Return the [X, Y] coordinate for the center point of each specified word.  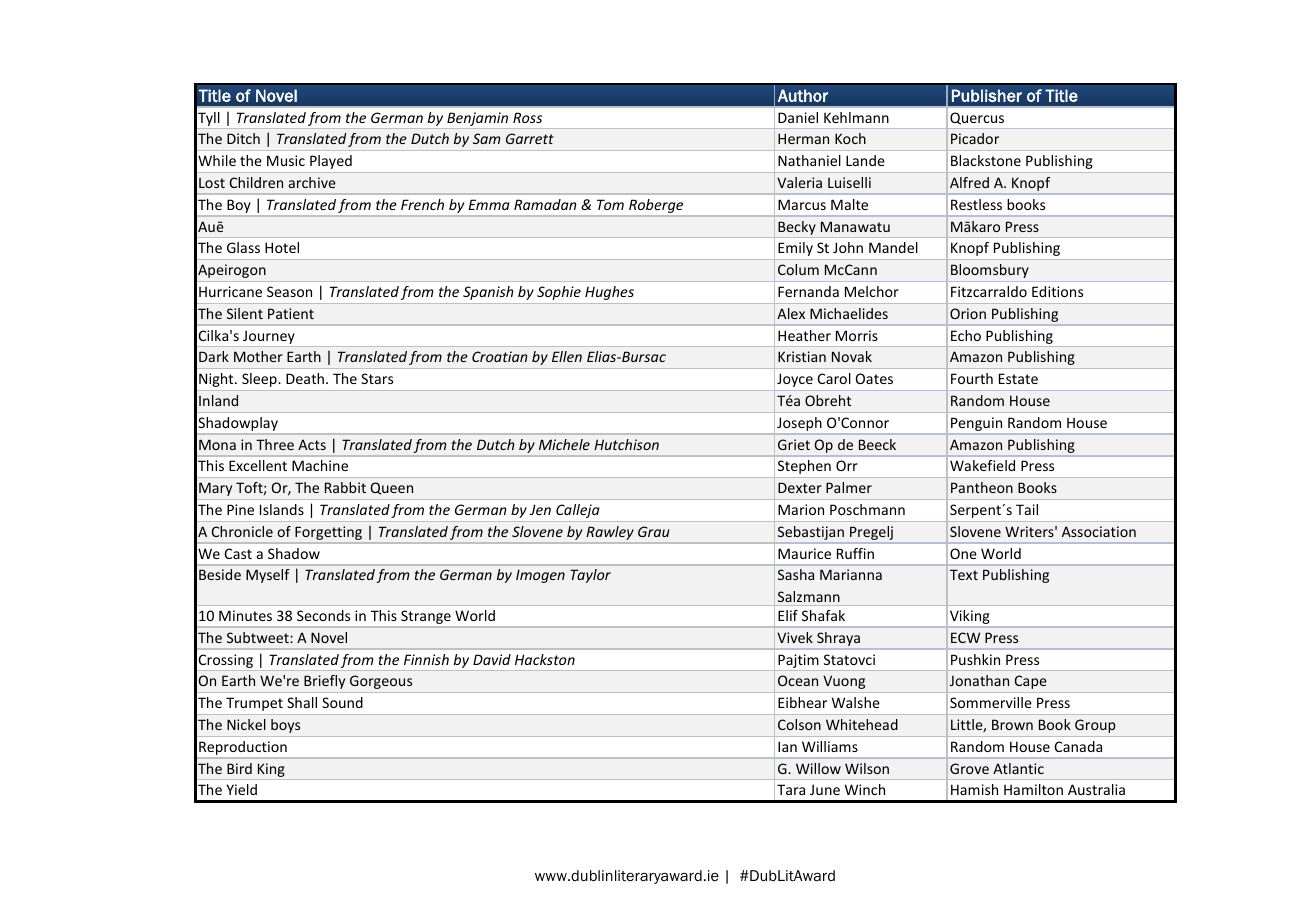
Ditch [243, 138]
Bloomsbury [990, 271]
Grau [654, 531]
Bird [239, 768]
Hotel [282, 247]
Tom [610, 204]
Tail [1027, 509]
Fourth [972, 378]
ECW [965, 637]
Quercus [977, 118]
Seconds [323, 615]
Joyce [795, 380]
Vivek [795, 637]
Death [306, 378]
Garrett [530, 138]
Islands [282, 509]
